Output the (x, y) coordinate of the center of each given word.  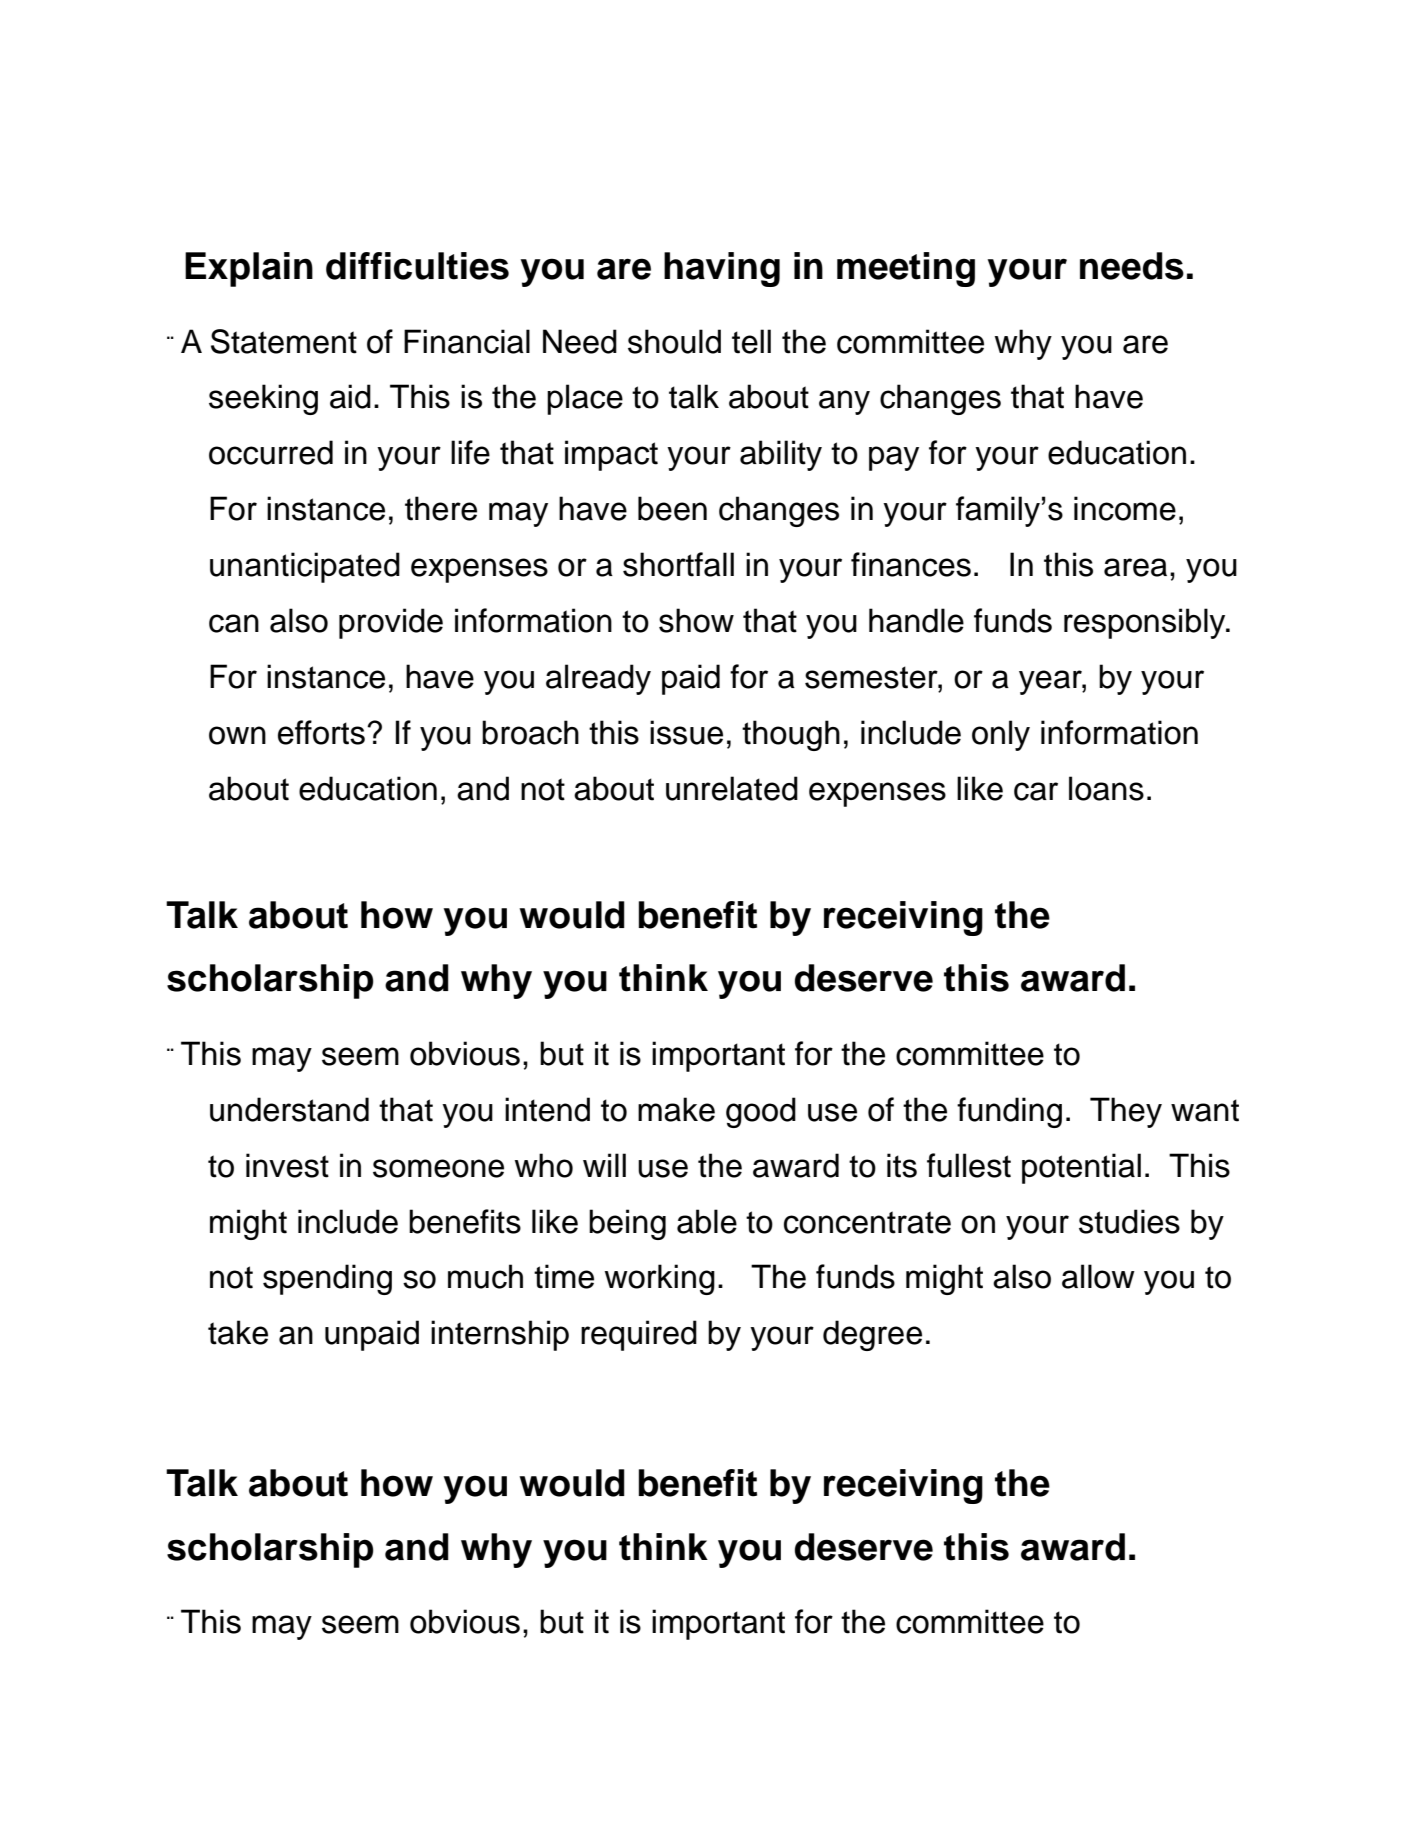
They (1126, 1112)
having (722, 269)
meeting (906, 269)
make (676, 1109)
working (660, 1279)
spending (327, 1279)
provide (391, 623)
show (696, 620)
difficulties (417, 266)
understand (289, 1109)
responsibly (1146, 623)
